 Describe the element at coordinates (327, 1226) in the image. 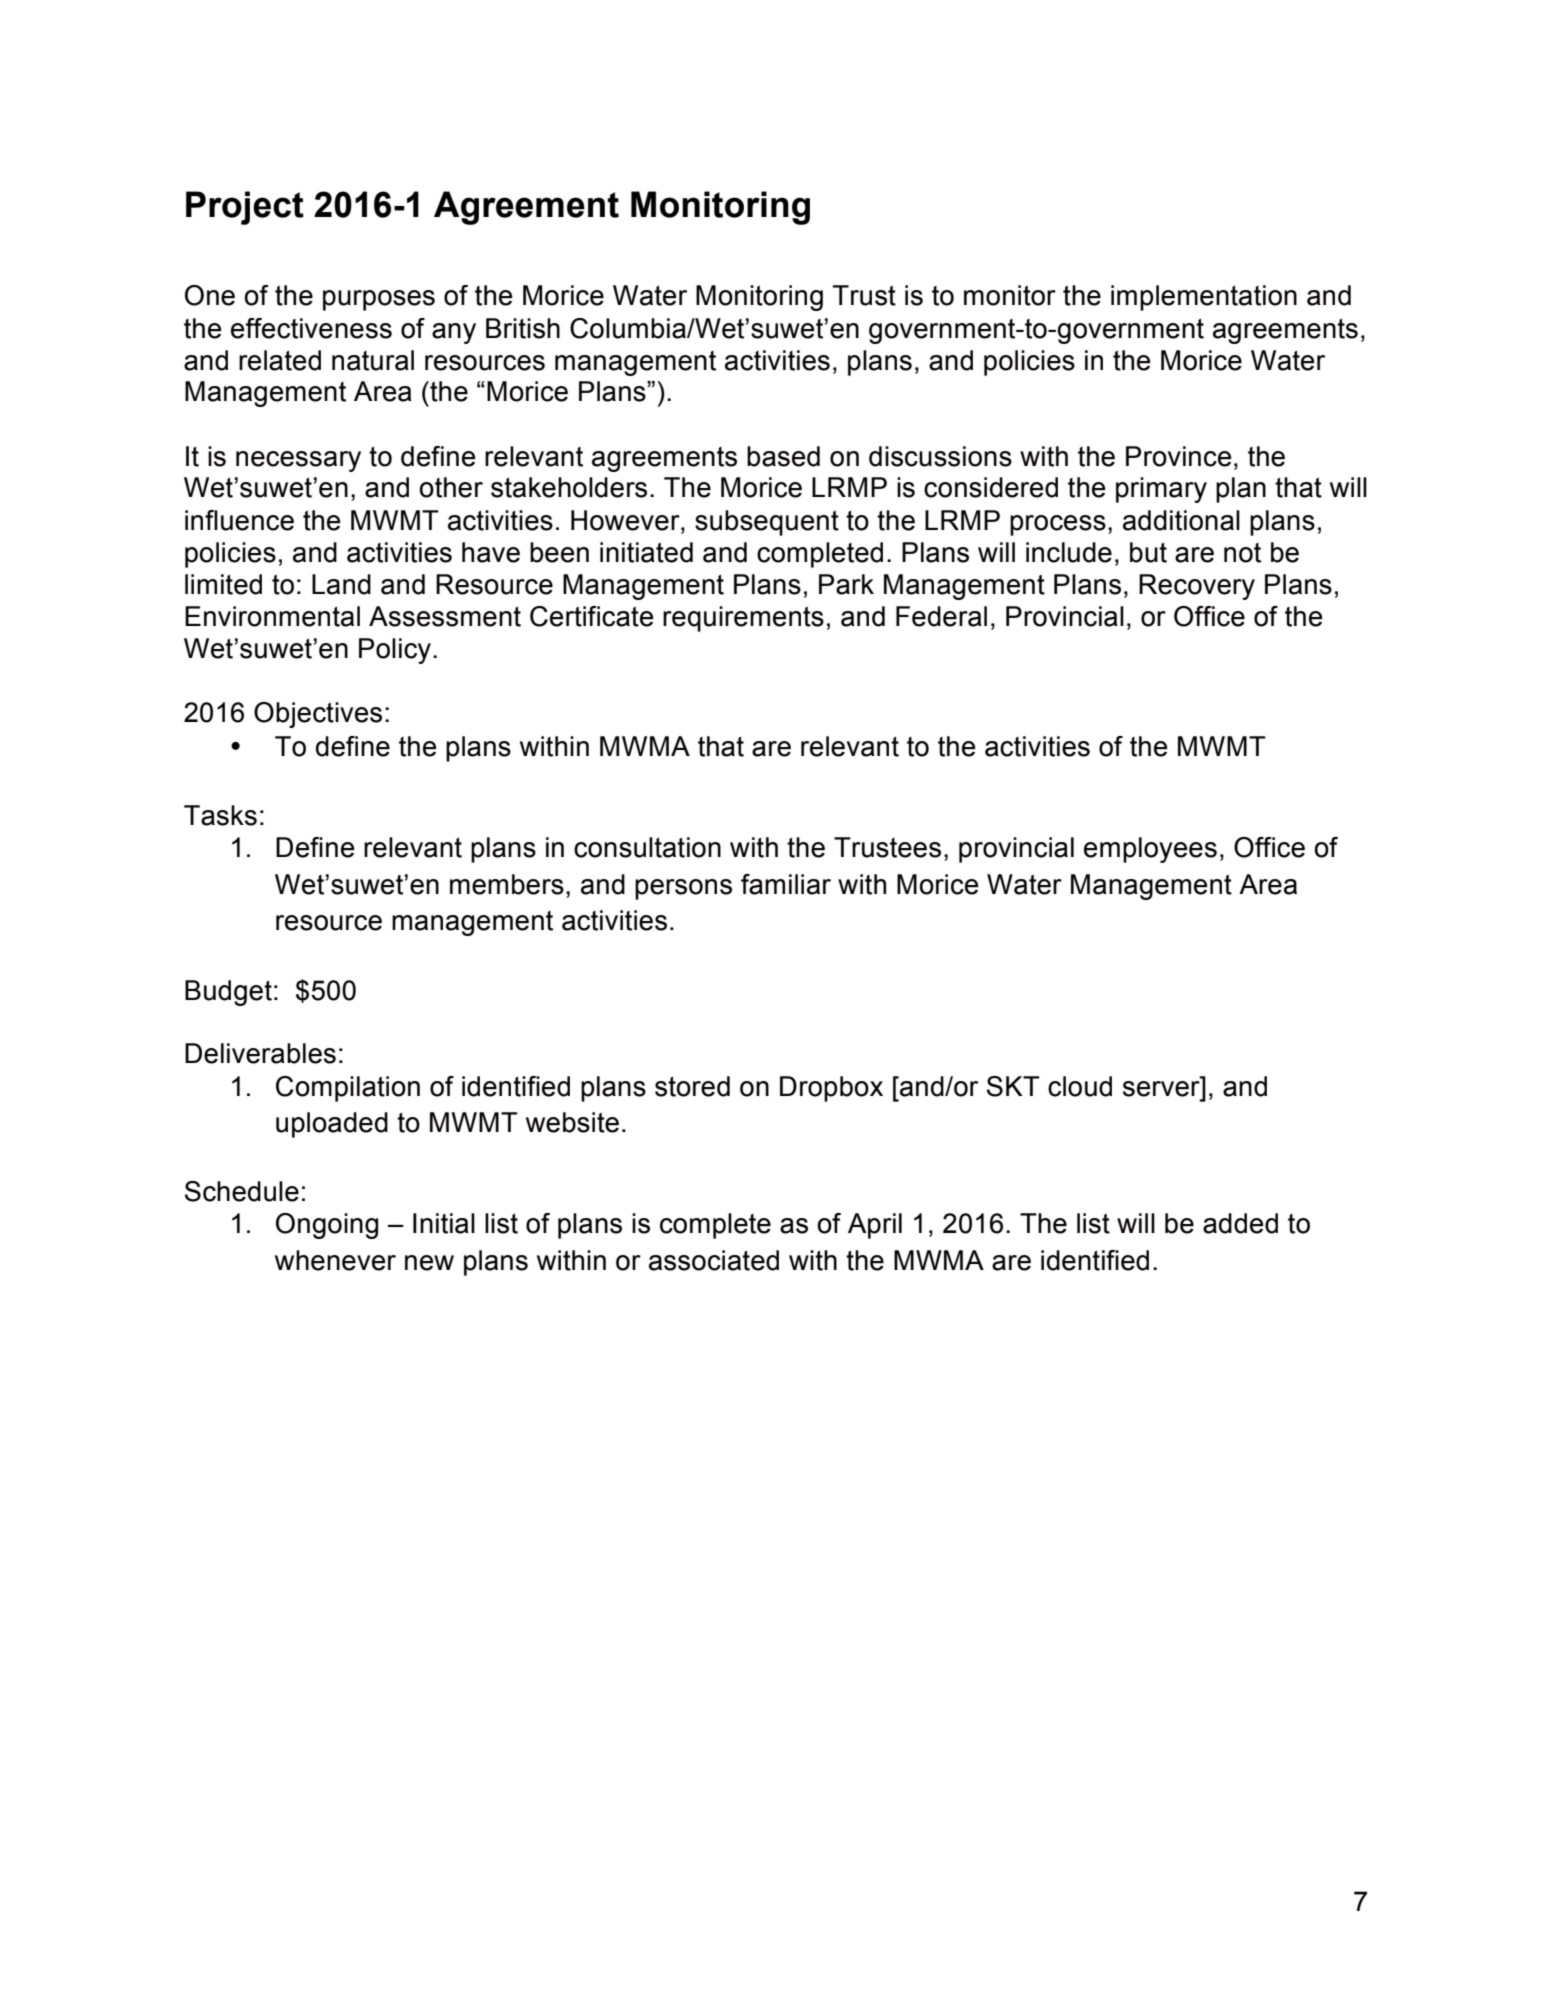

I see `Ongoing` at that location.
